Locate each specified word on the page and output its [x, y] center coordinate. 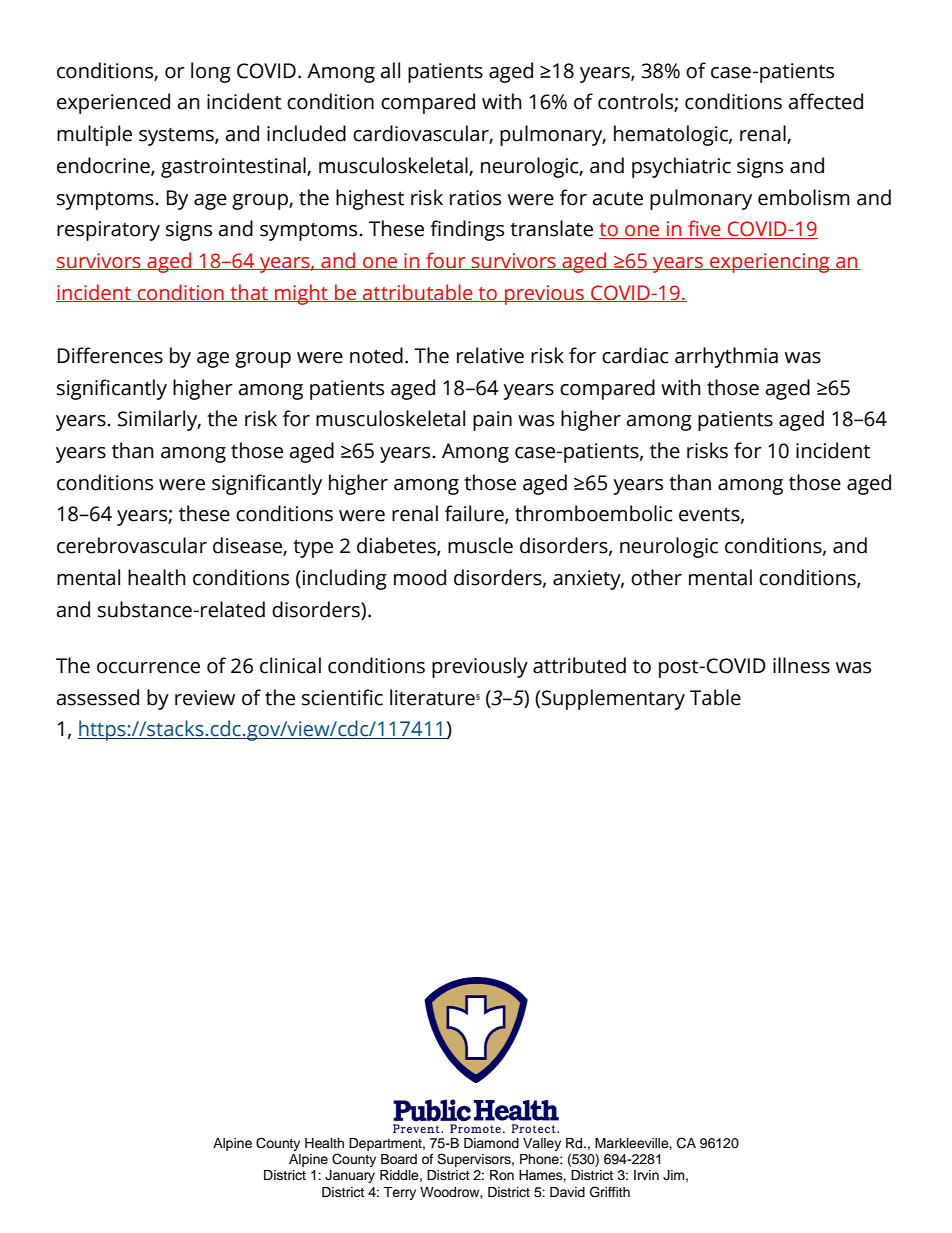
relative [490, 355]
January [350, 1176]
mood [420, 577]
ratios [475, 198]
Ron [502, 1175]
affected [826, 101]
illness [801, 665]
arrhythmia [726, 357]
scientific [342, 697]
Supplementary [613, 699]
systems [177, 137]
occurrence [148, 668]
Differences [110, 355]
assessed [98, 697]
